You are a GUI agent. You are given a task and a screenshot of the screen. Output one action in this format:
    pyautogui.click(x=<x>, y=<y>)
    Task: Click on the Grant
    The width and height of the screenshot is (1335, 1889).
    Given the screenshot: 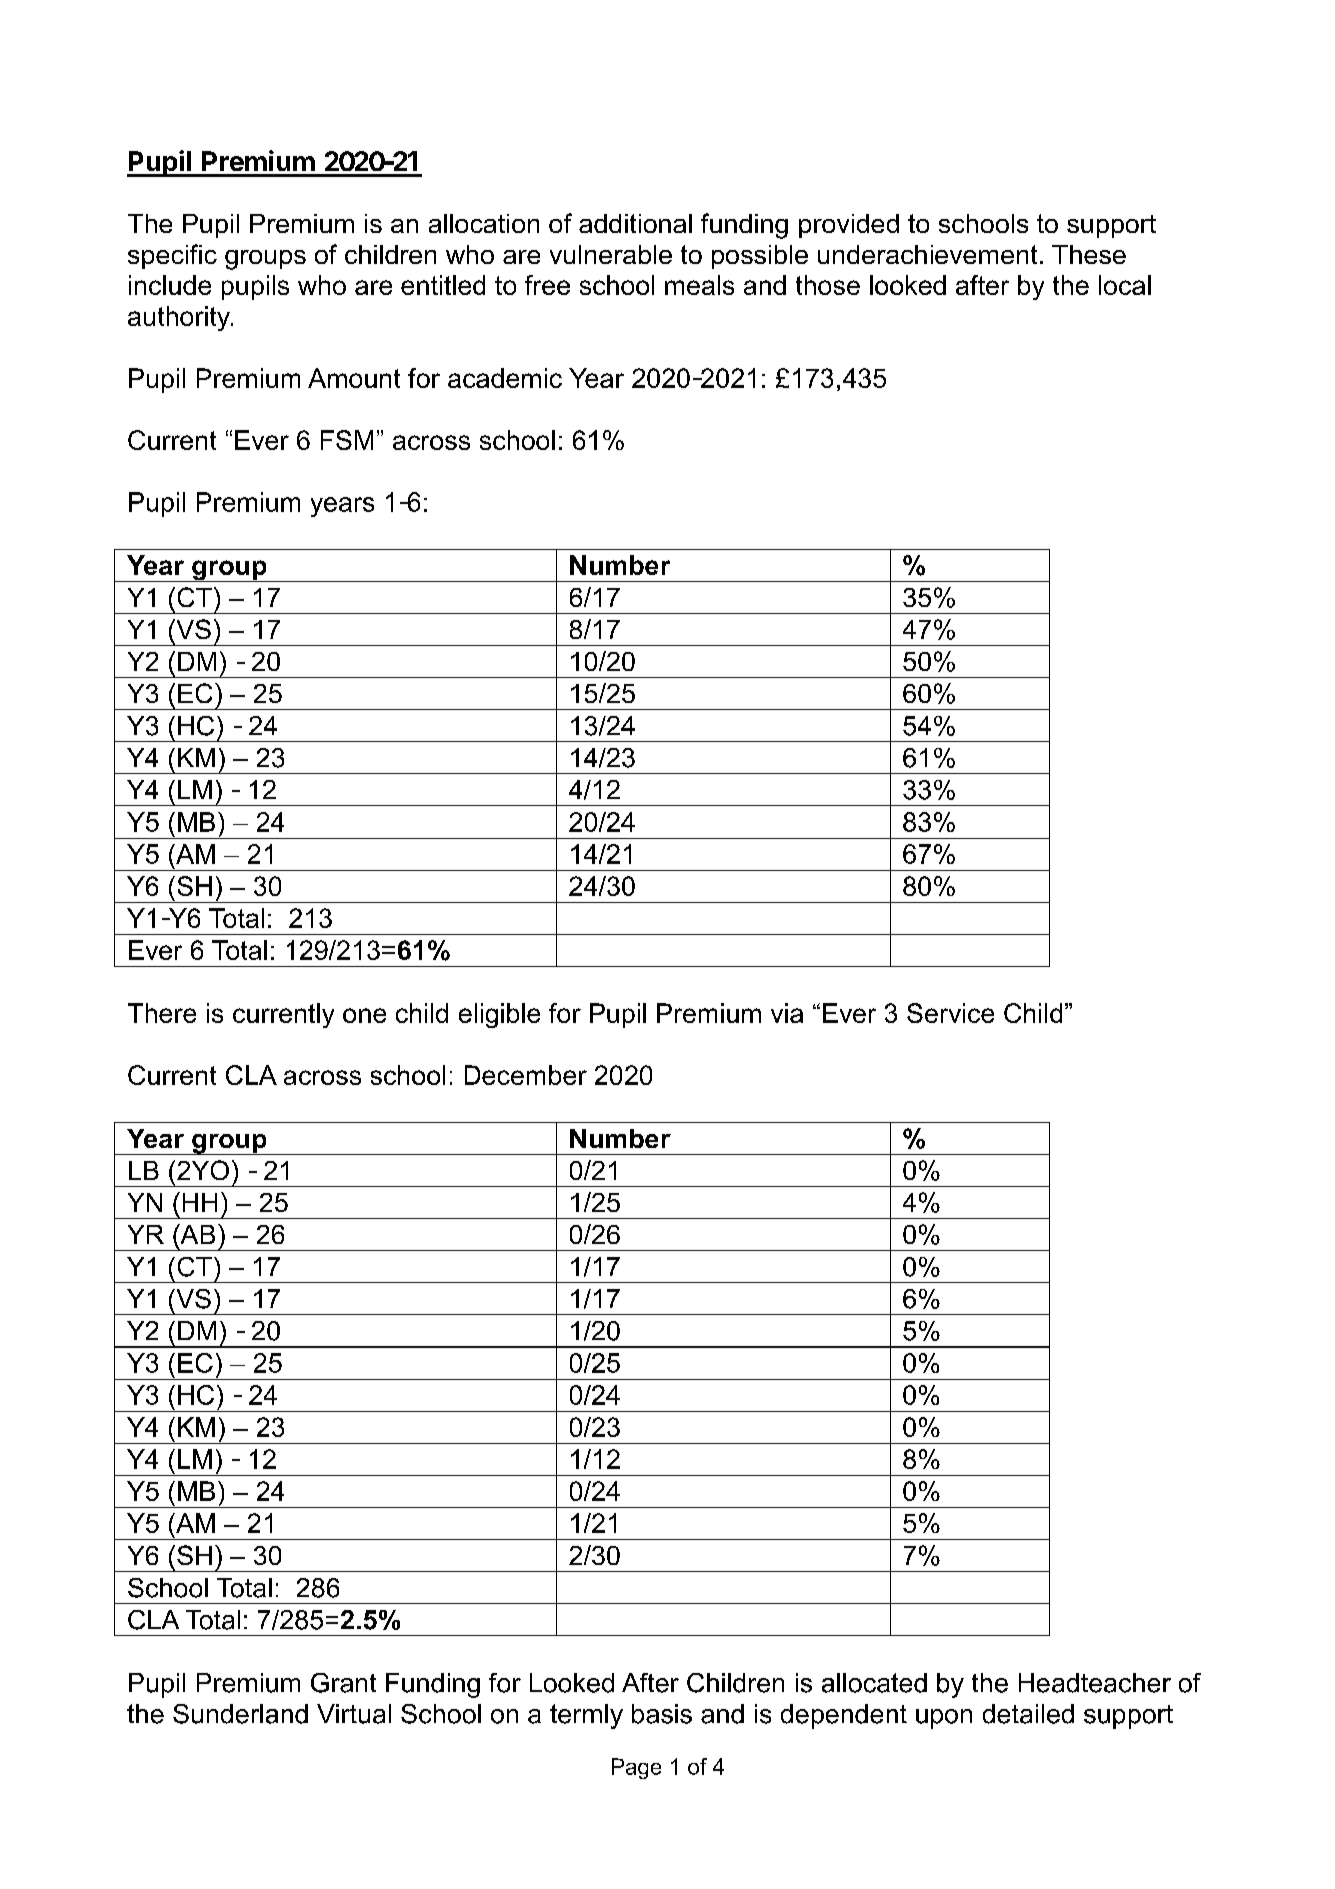 What is the action you would take?
    pyautogui.click(x=343, y=1683)
